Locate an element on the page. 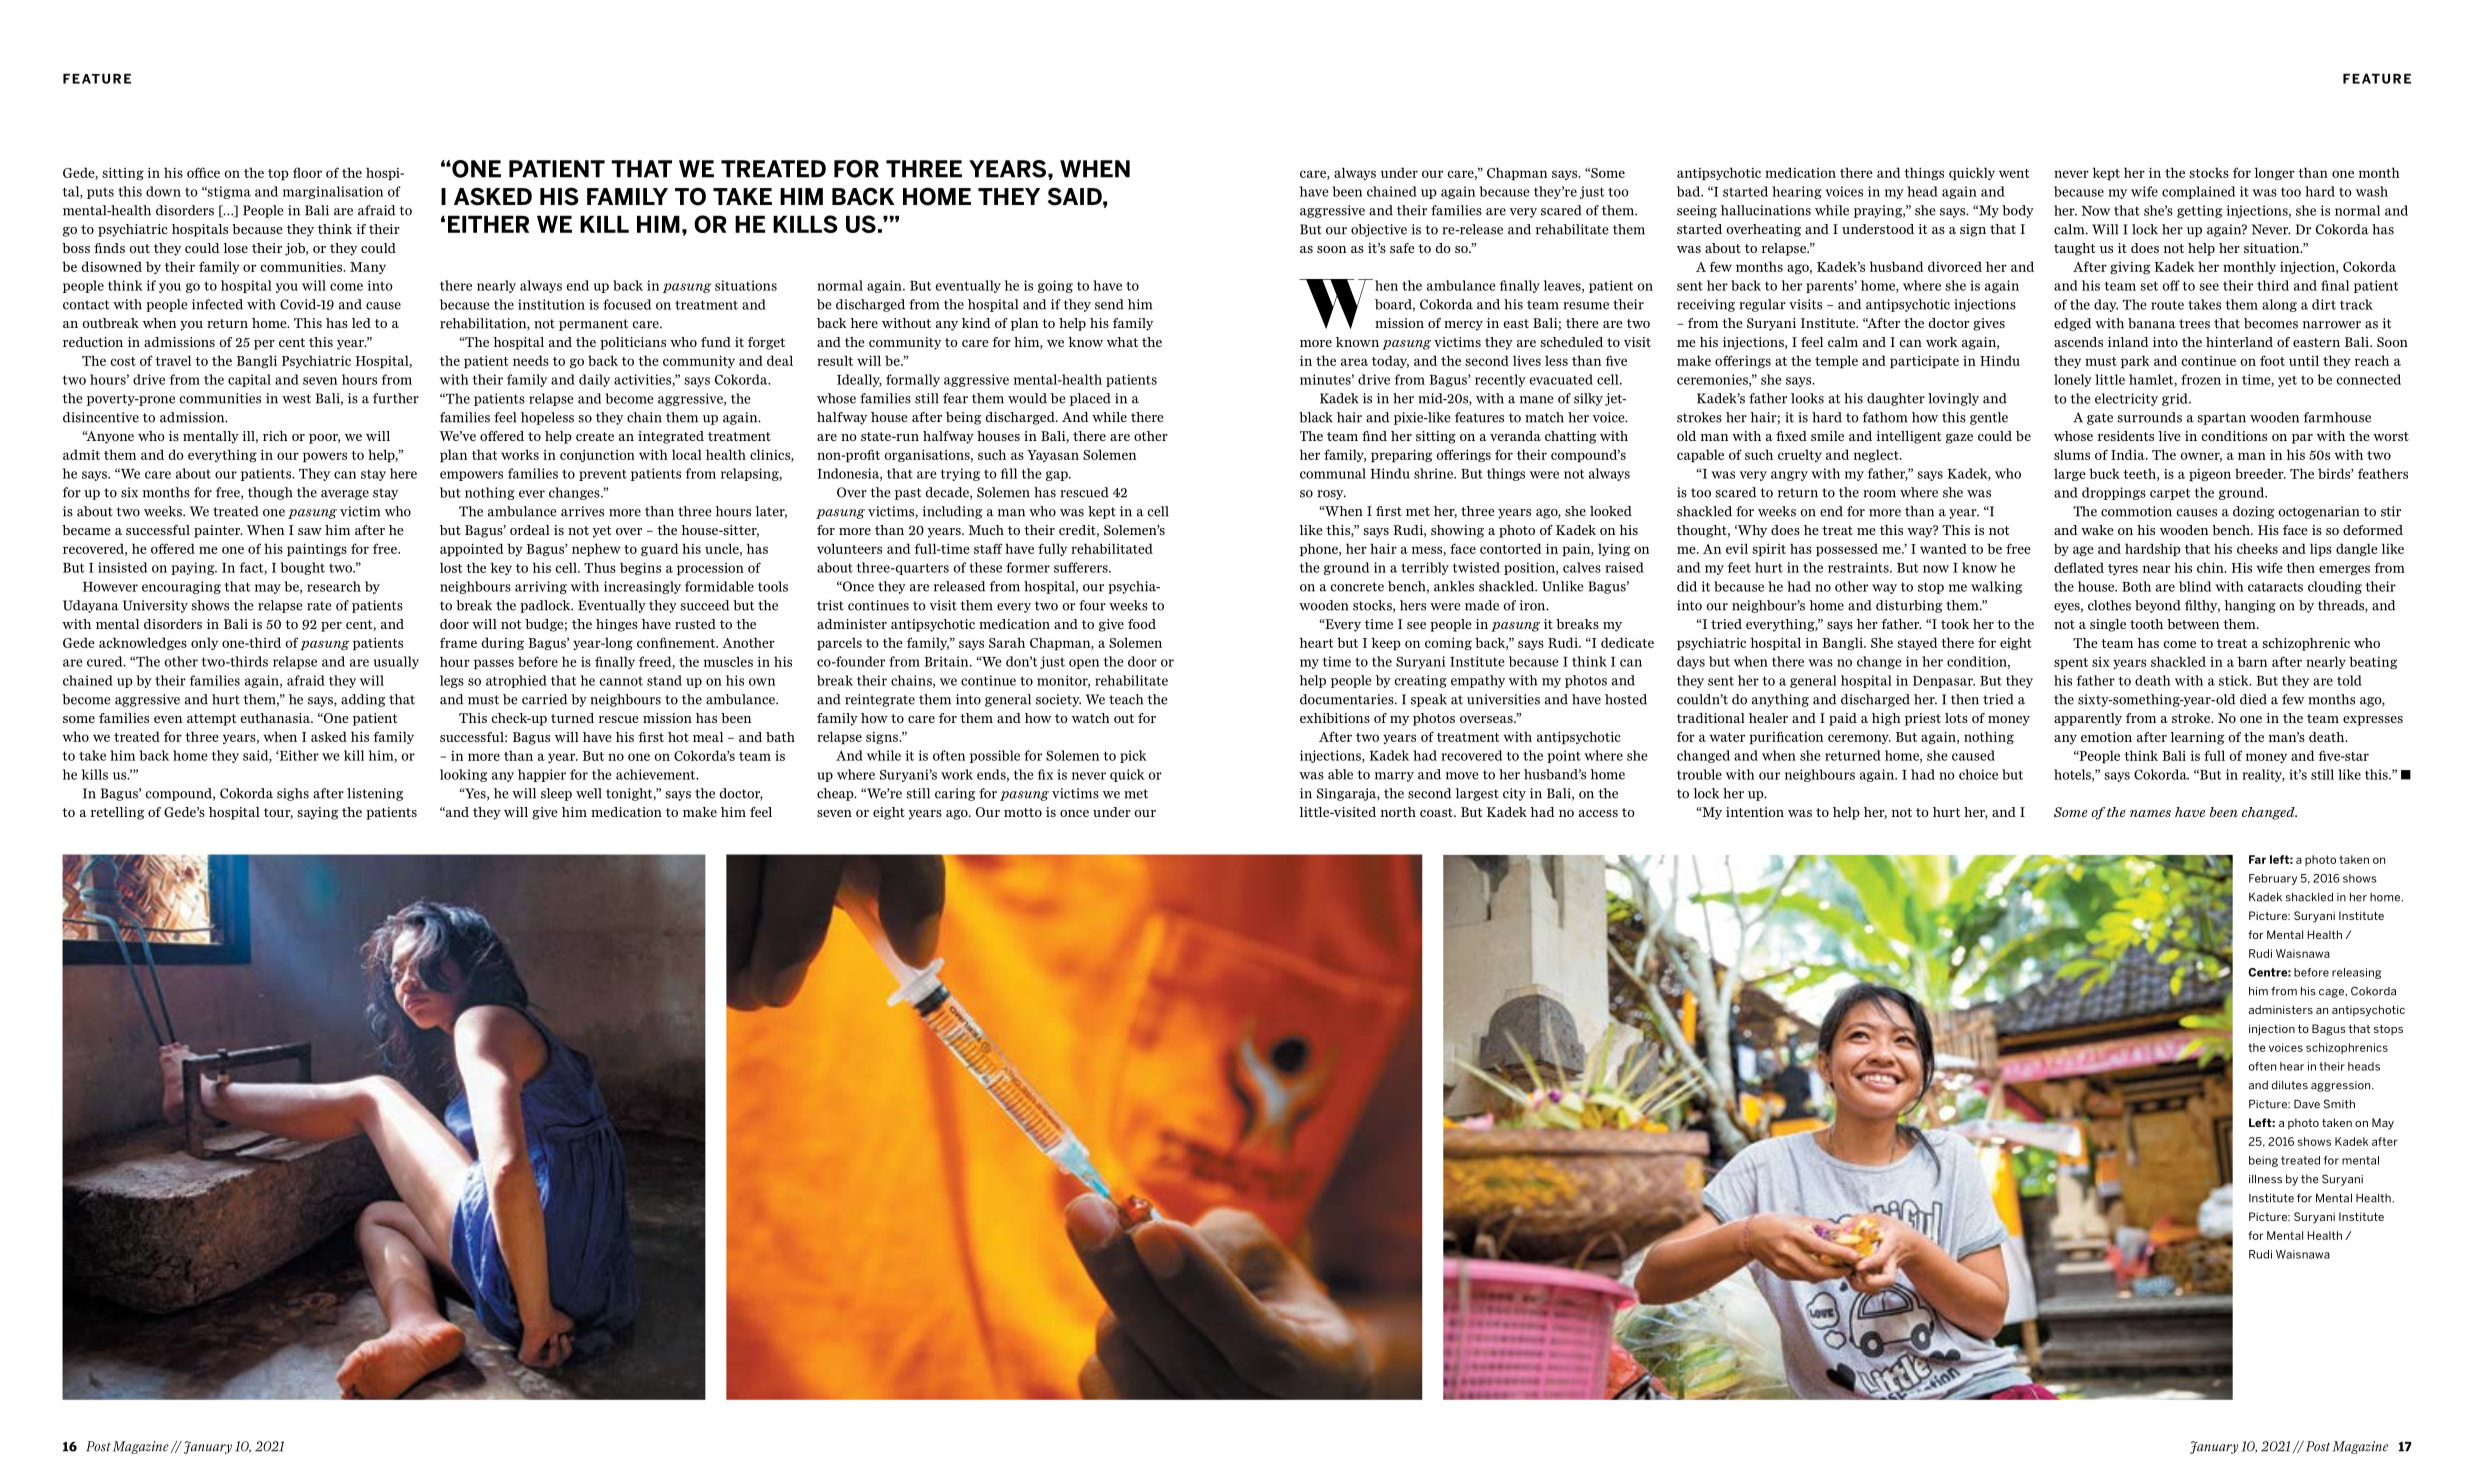 The image size is (2474, 1483). teach is located at coordinates (1126, 699).
